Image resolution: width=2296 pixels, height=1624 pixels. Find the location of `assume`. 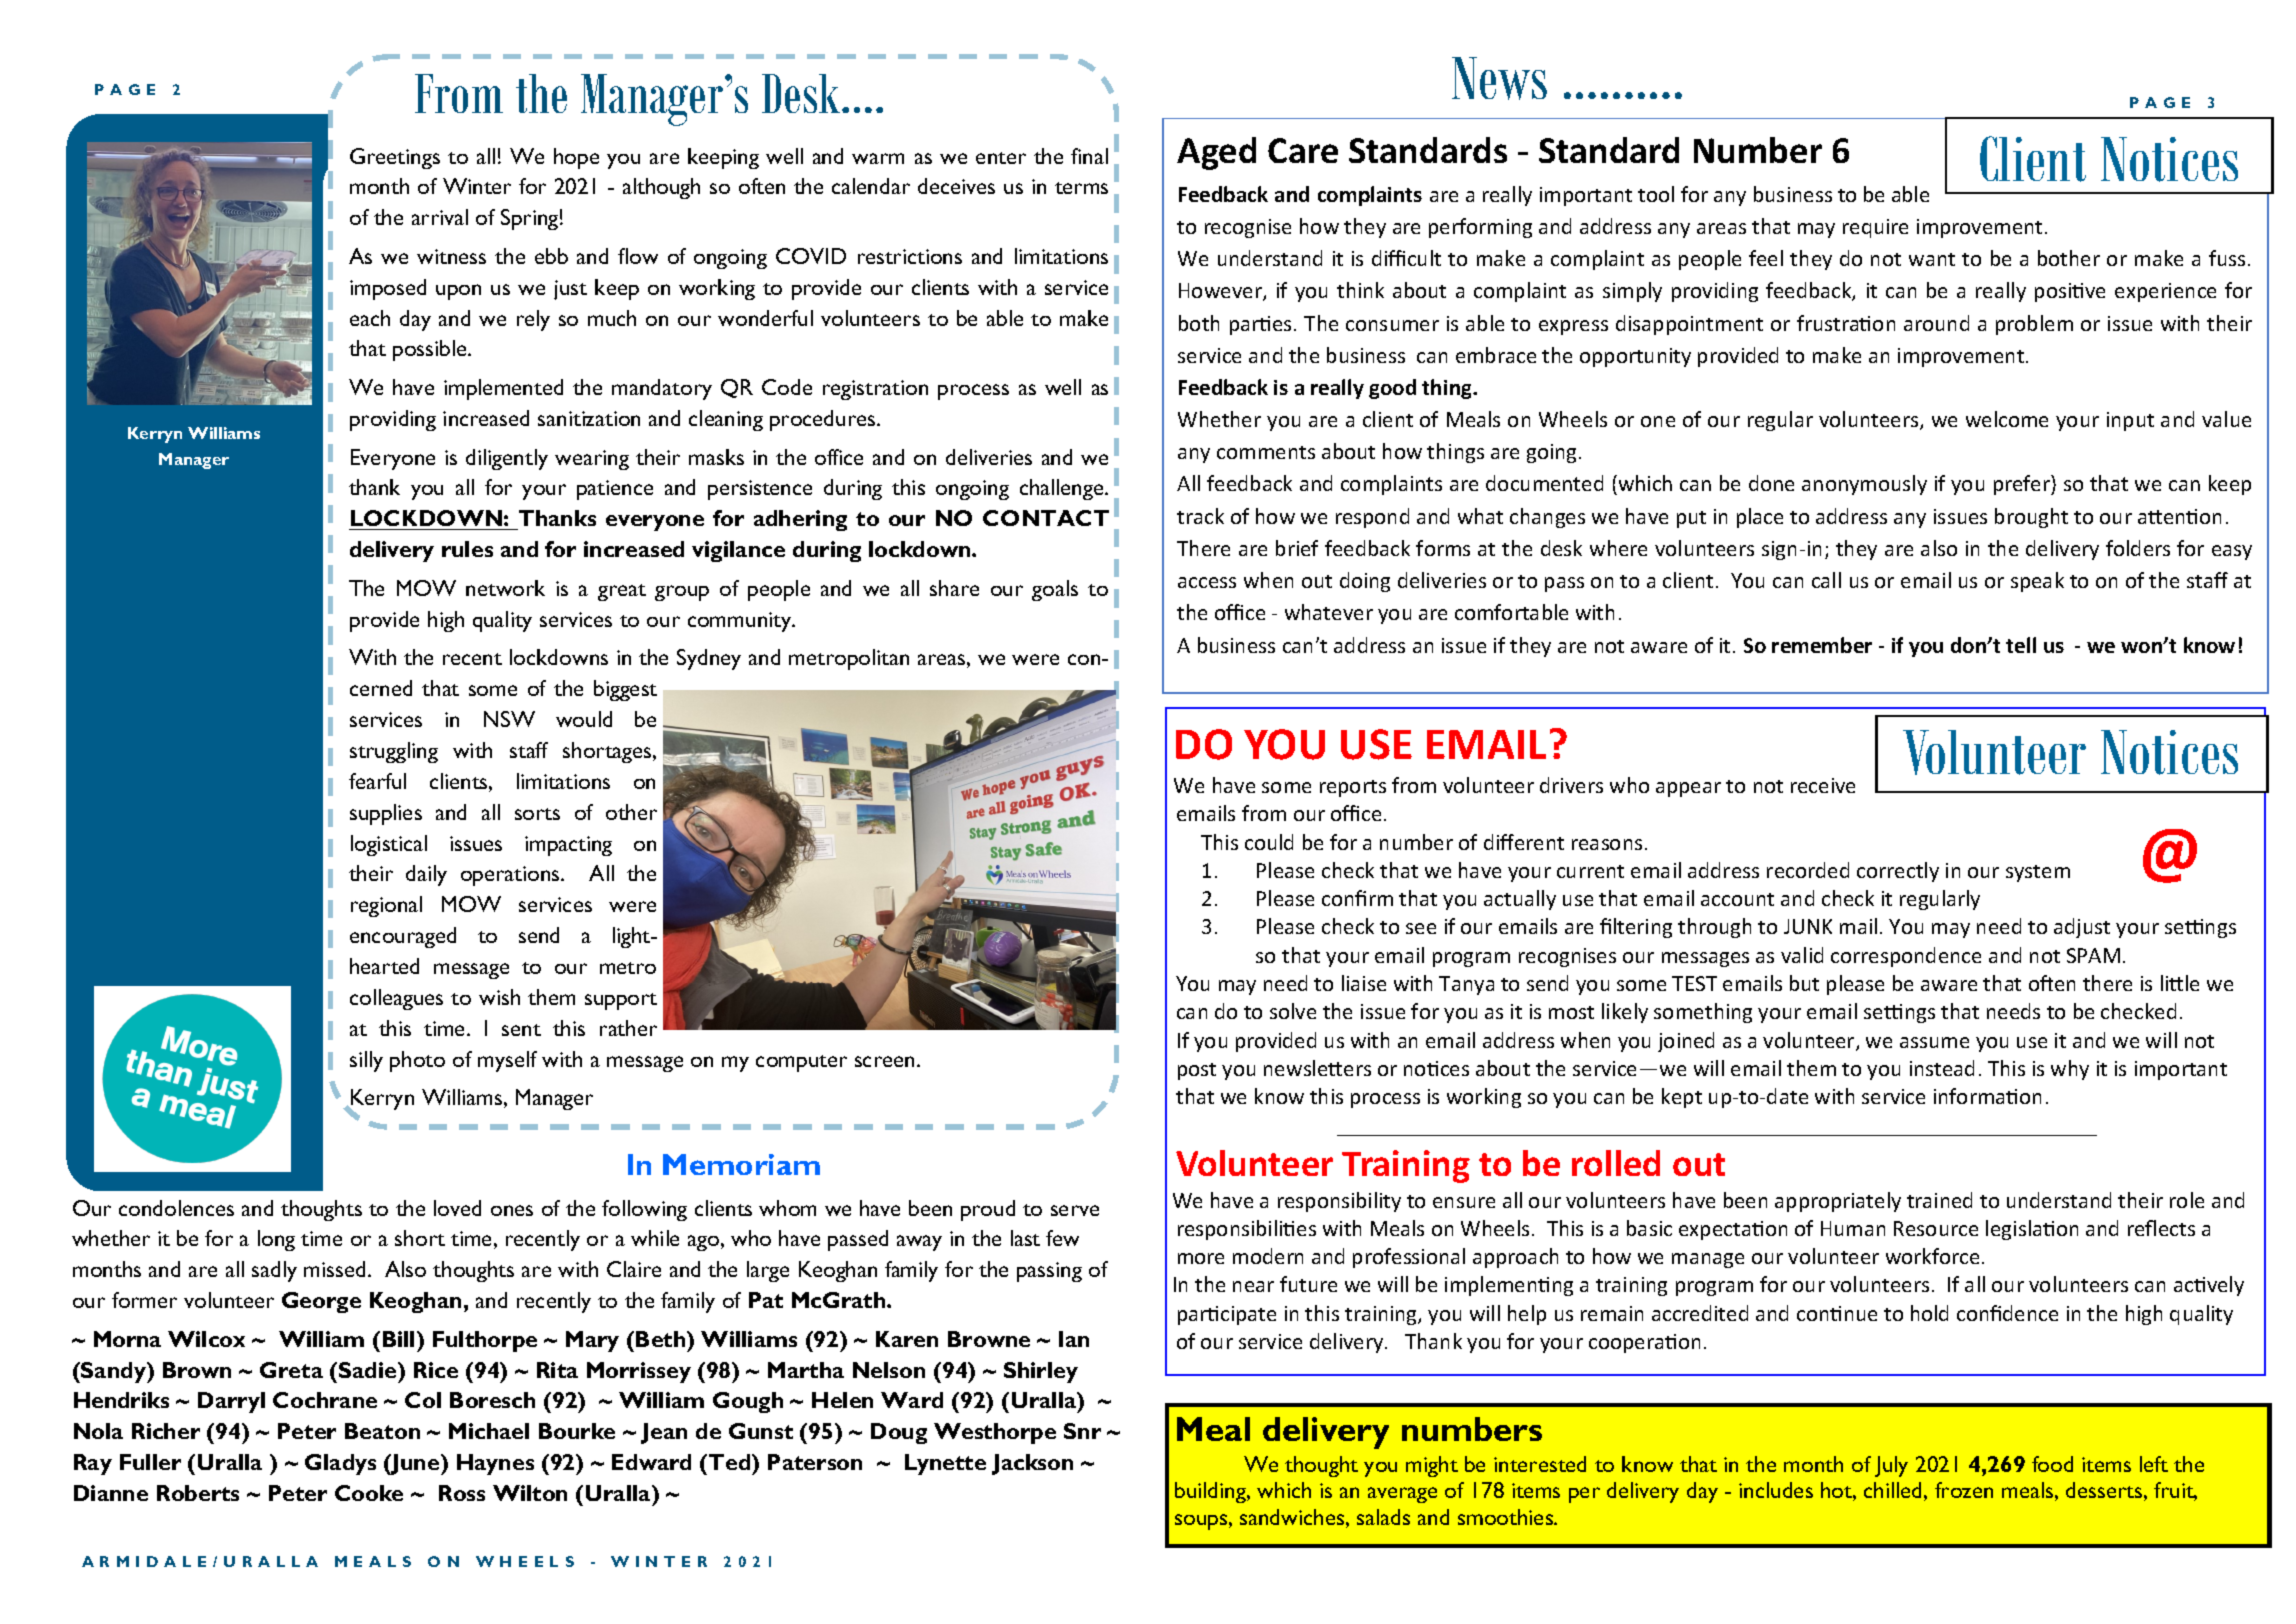

assume is located at coordinates (1934, 1042).
